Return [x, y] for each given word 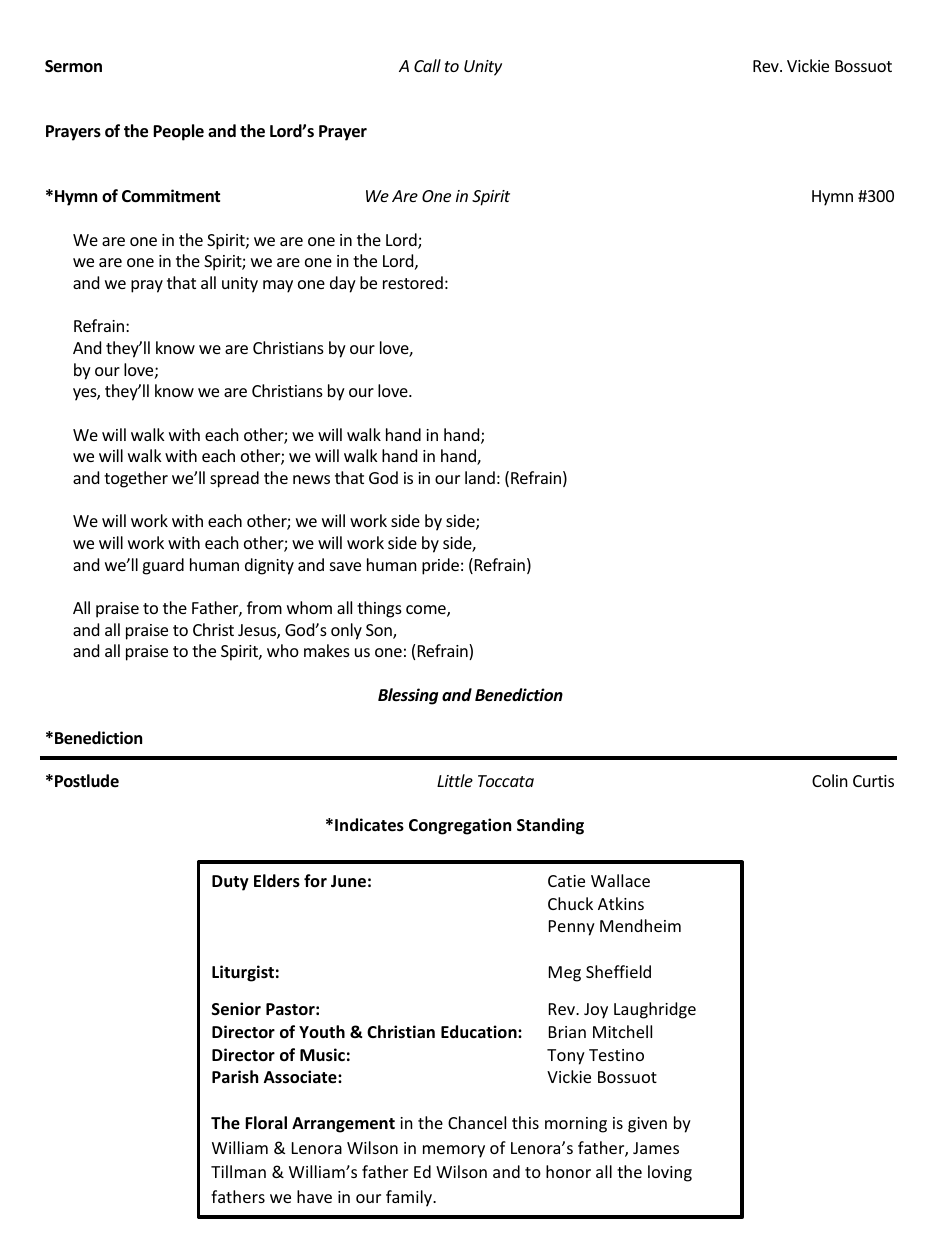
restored [413, 282]
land [480, 477]
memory [454, 1151]
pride [440, 566]
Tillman [238, 1171]
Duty [230, 883]
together [136, 479]
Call [427, 65]
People [178, 132]
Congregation [460, 826]
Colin [830, 780]
